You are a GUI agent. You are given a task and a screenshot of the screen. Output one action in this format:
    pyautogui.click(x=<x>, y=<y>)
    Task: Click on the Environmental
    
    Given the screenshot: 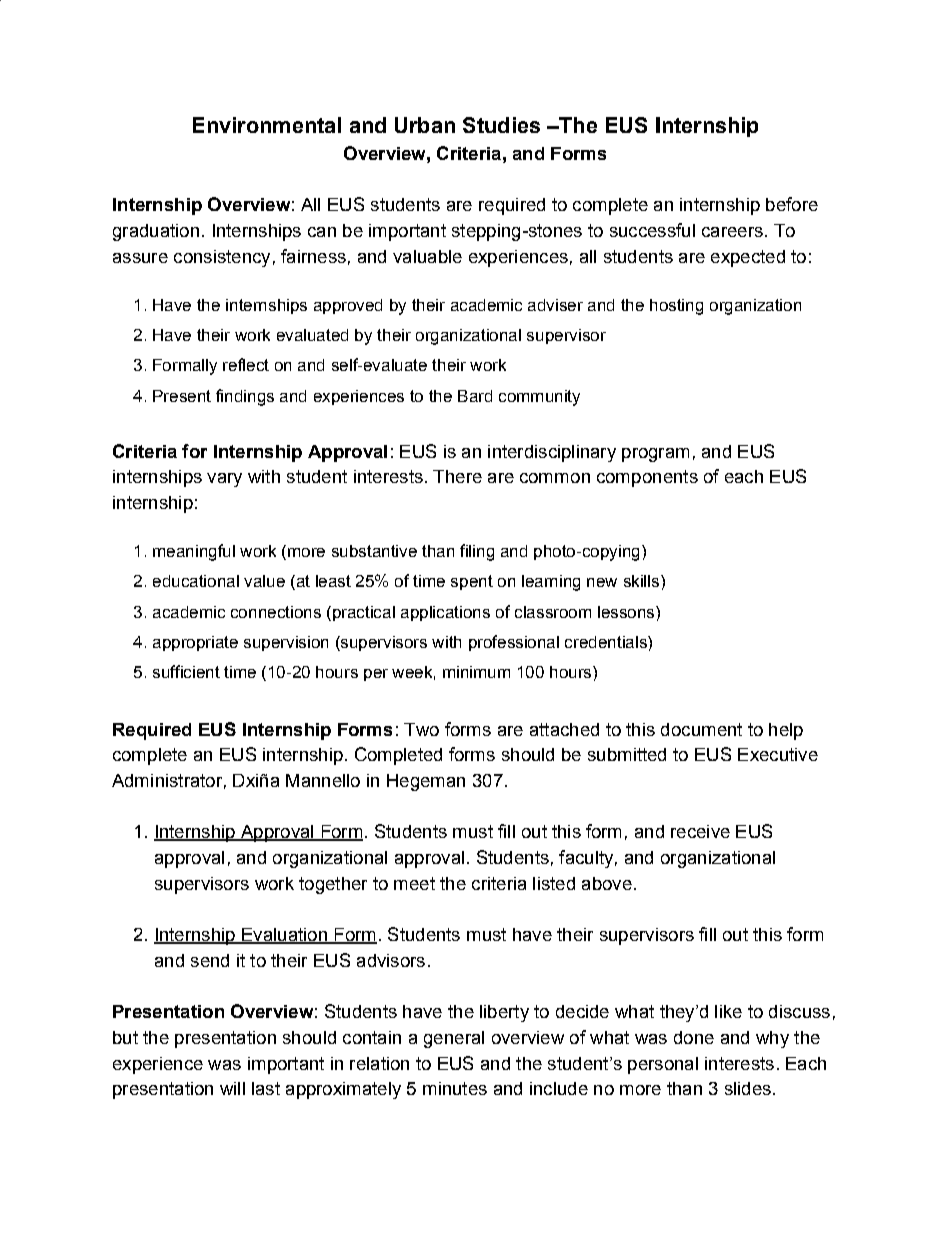 What is the action you would take?
    pyautogui.click(x=267, y=125)
